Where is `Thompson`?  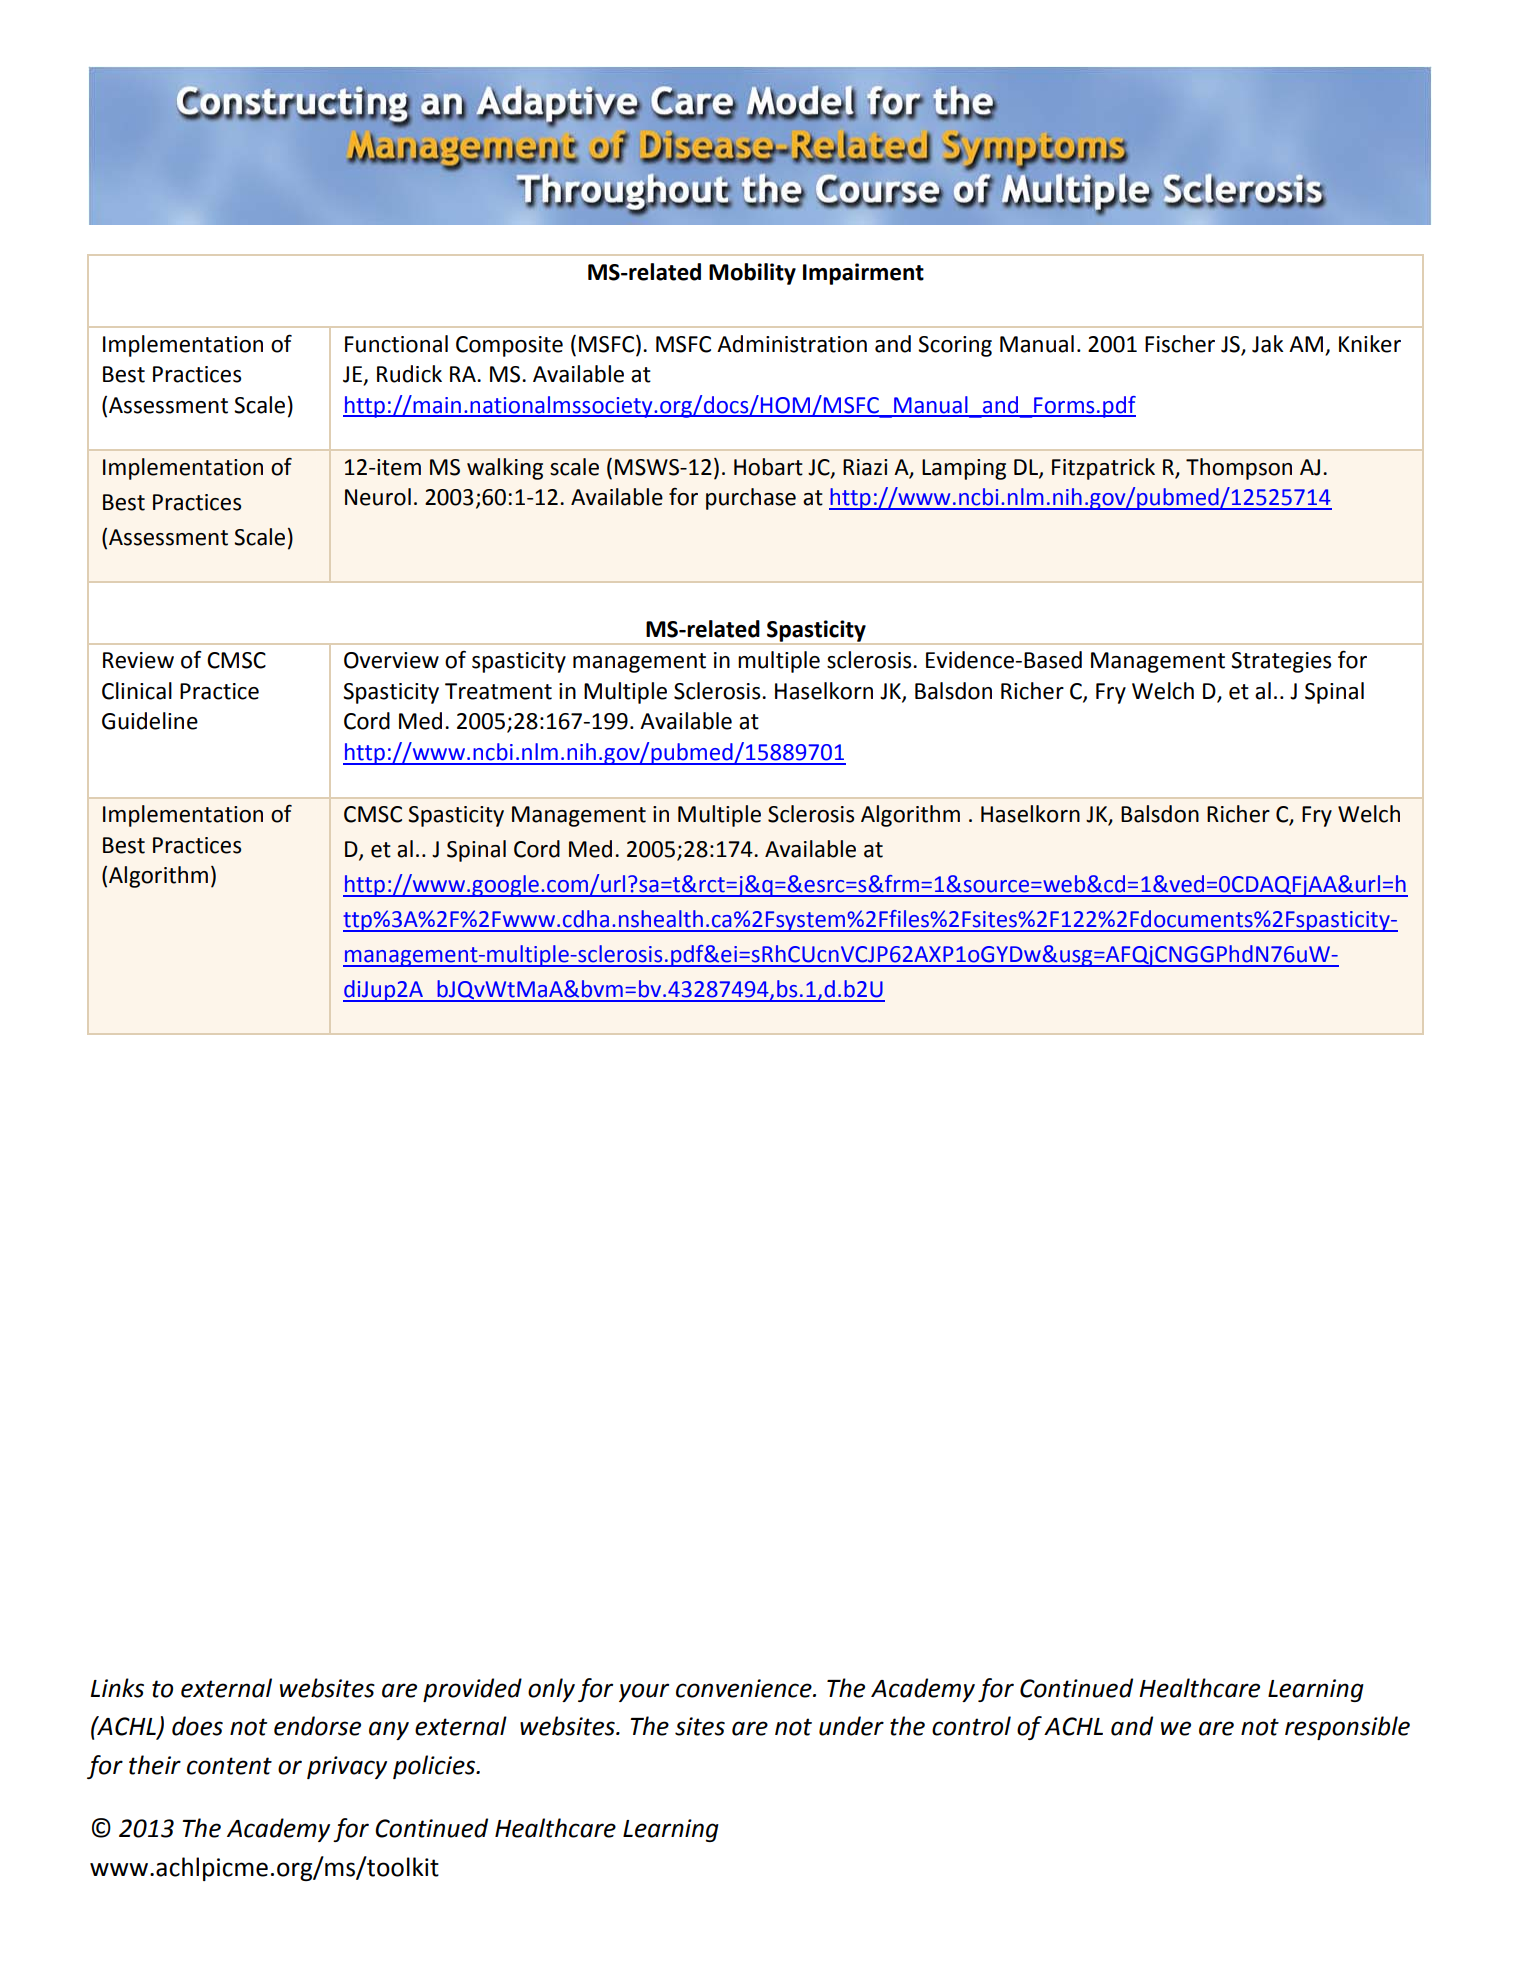 Thompson is located at coordinates (1239, 469).
